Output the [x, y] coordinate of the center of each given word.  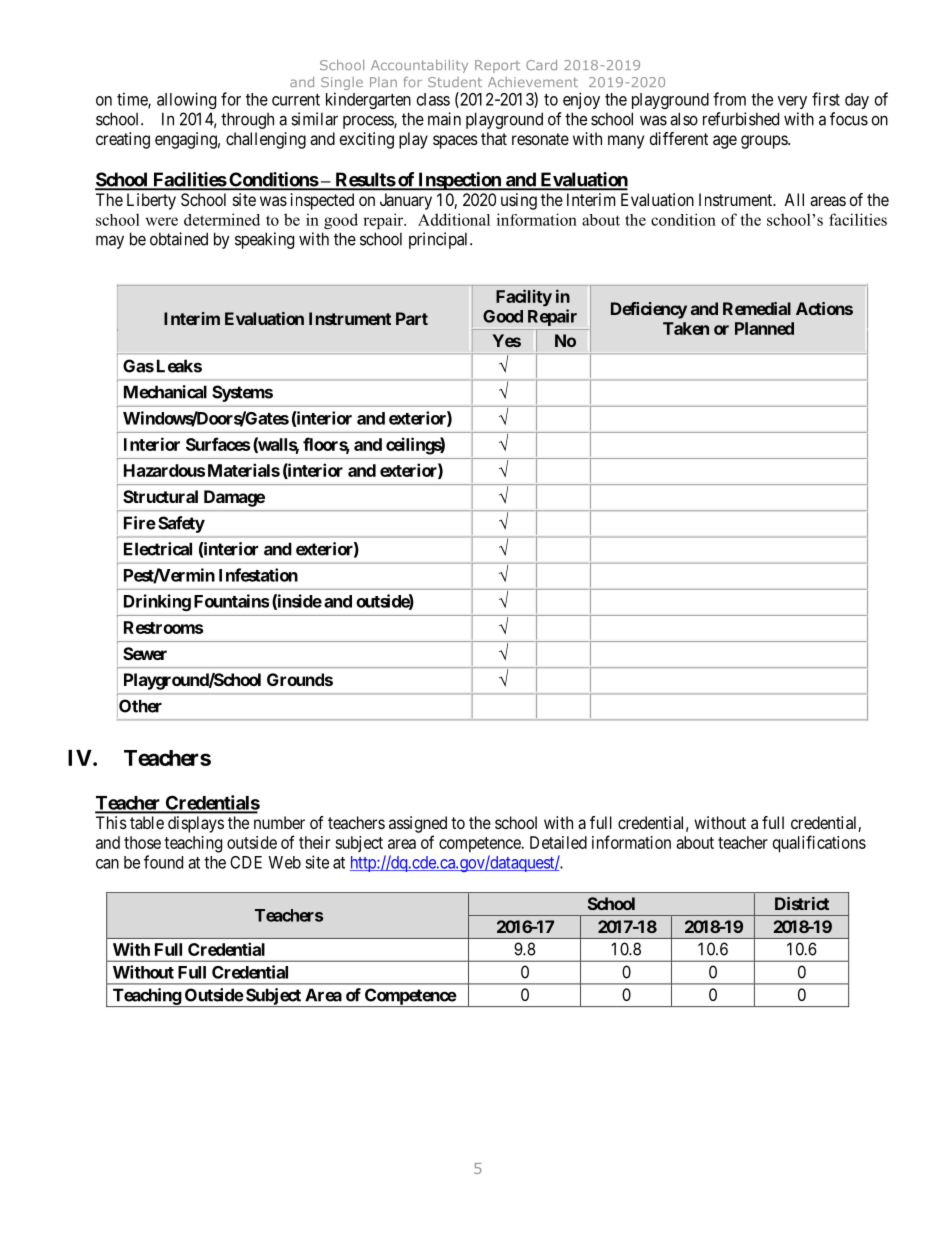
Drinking [157, 602]
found [163, 862]
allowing [186, 100]
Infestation [258, 575]
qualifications [819, 844]
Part [412, 318]
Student [455, 82]
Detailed [558, 842]
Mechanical [165, 392]
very [792, 102]
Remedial [757, 308]
